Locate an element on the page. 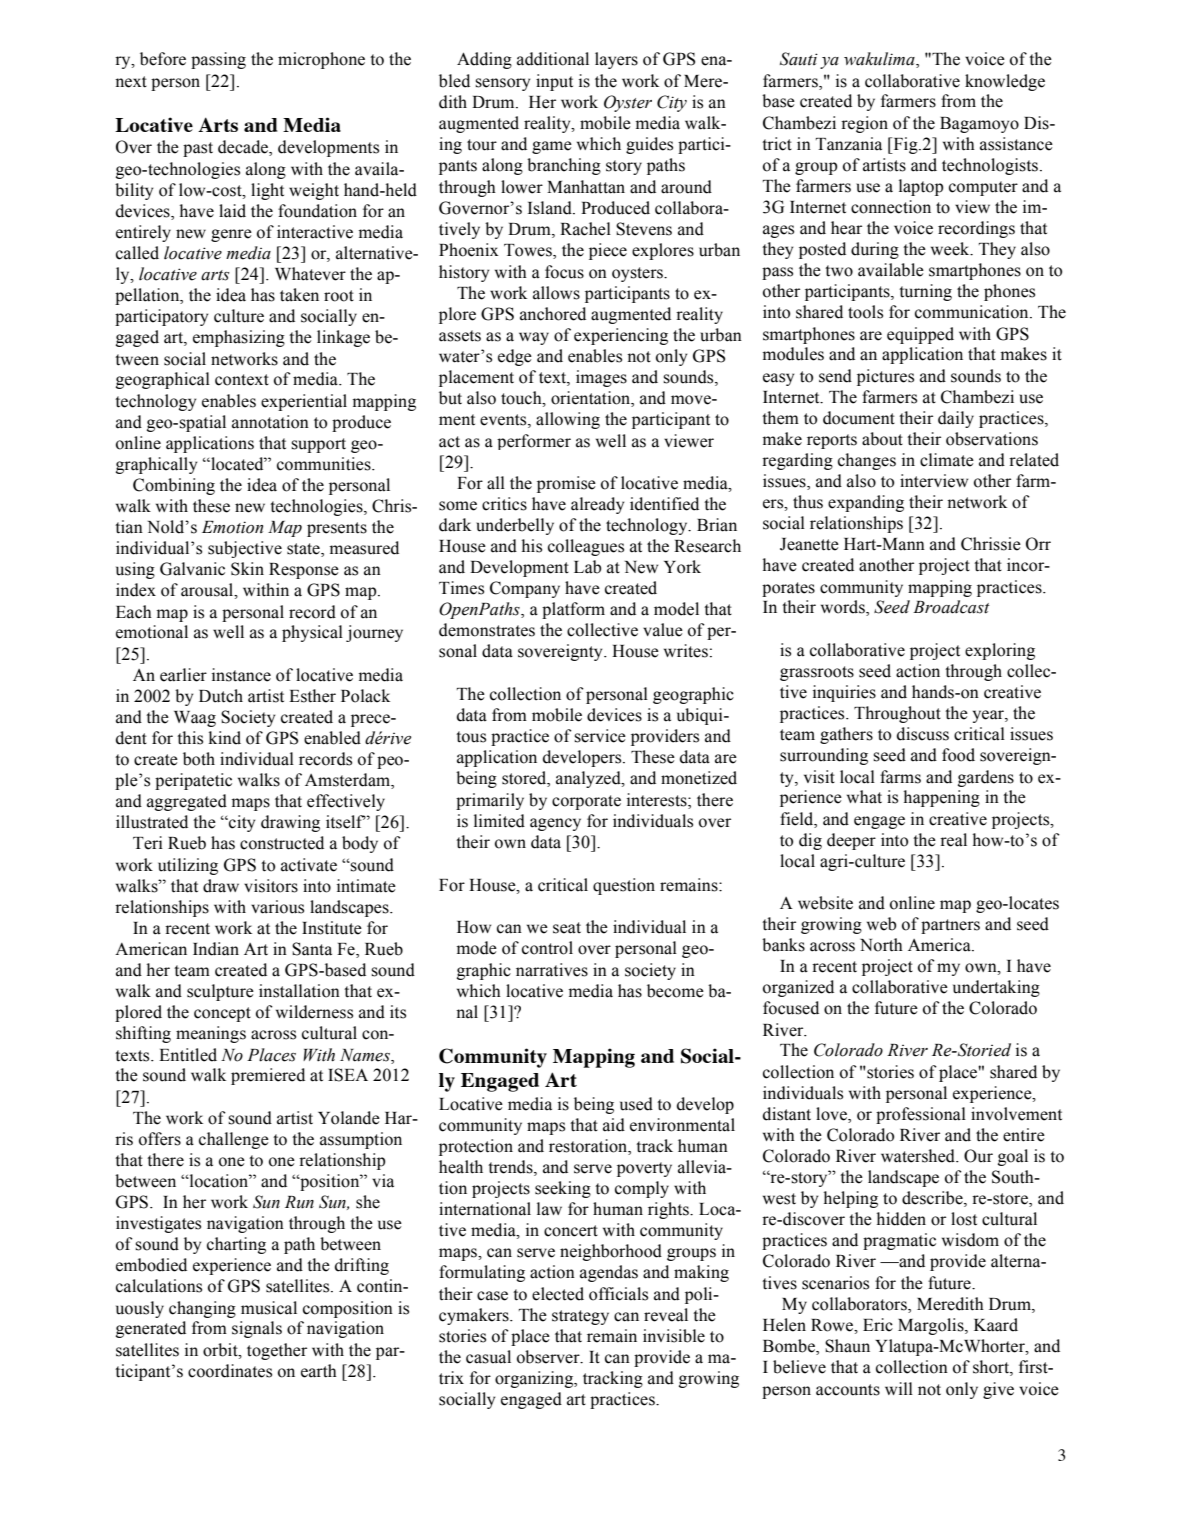 The width and height of the page is (1182, 1529). orbit is located at coordinates (221, 1350).
